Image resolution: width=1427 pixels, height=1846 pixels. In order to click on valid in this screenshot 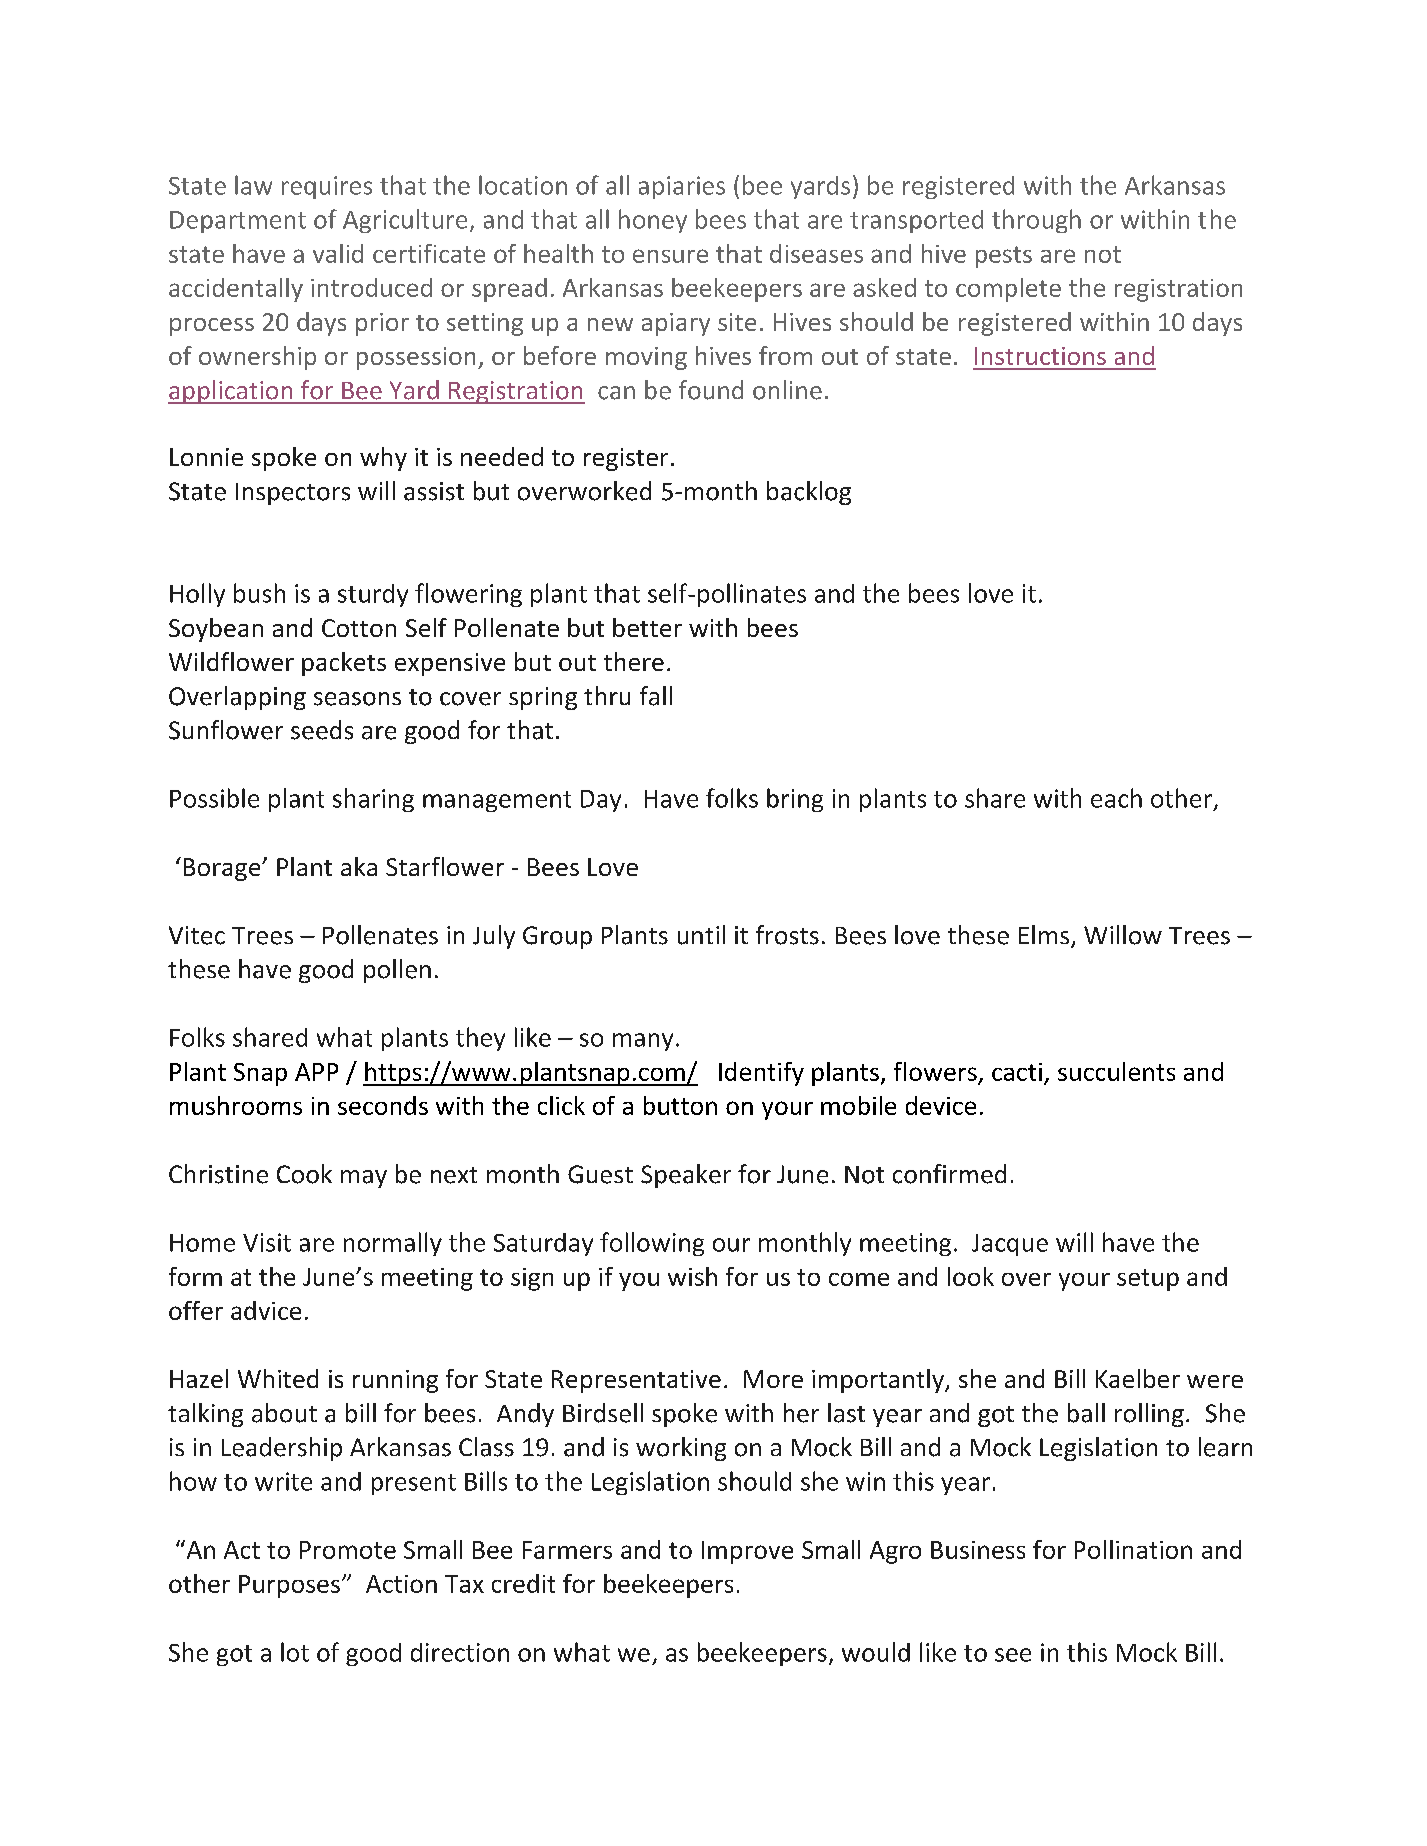, I will do `click(338, 253)`.
